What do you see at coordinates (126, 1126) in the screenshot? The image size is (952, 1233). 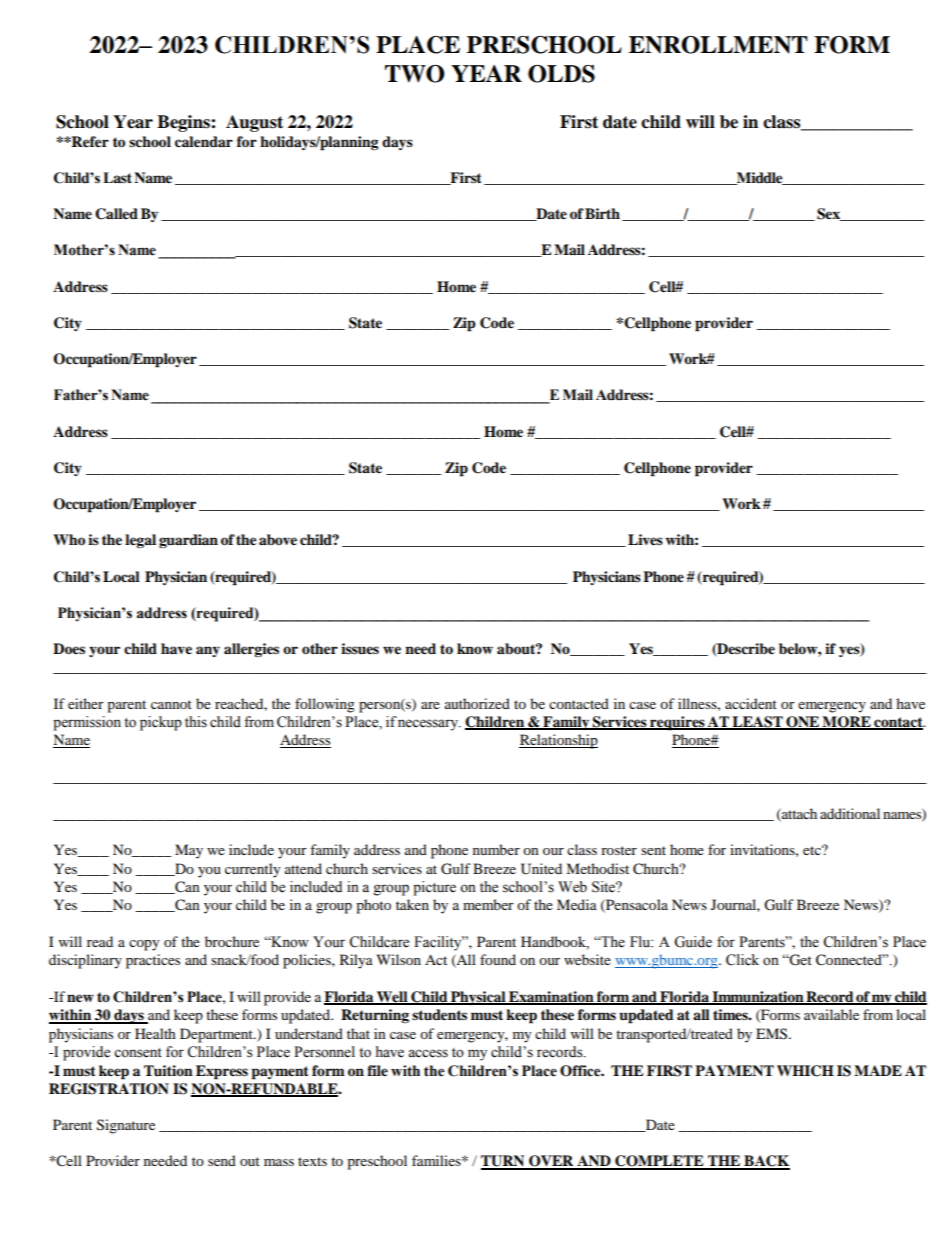 I see `Signature` at bounding box center [126, 1126].
